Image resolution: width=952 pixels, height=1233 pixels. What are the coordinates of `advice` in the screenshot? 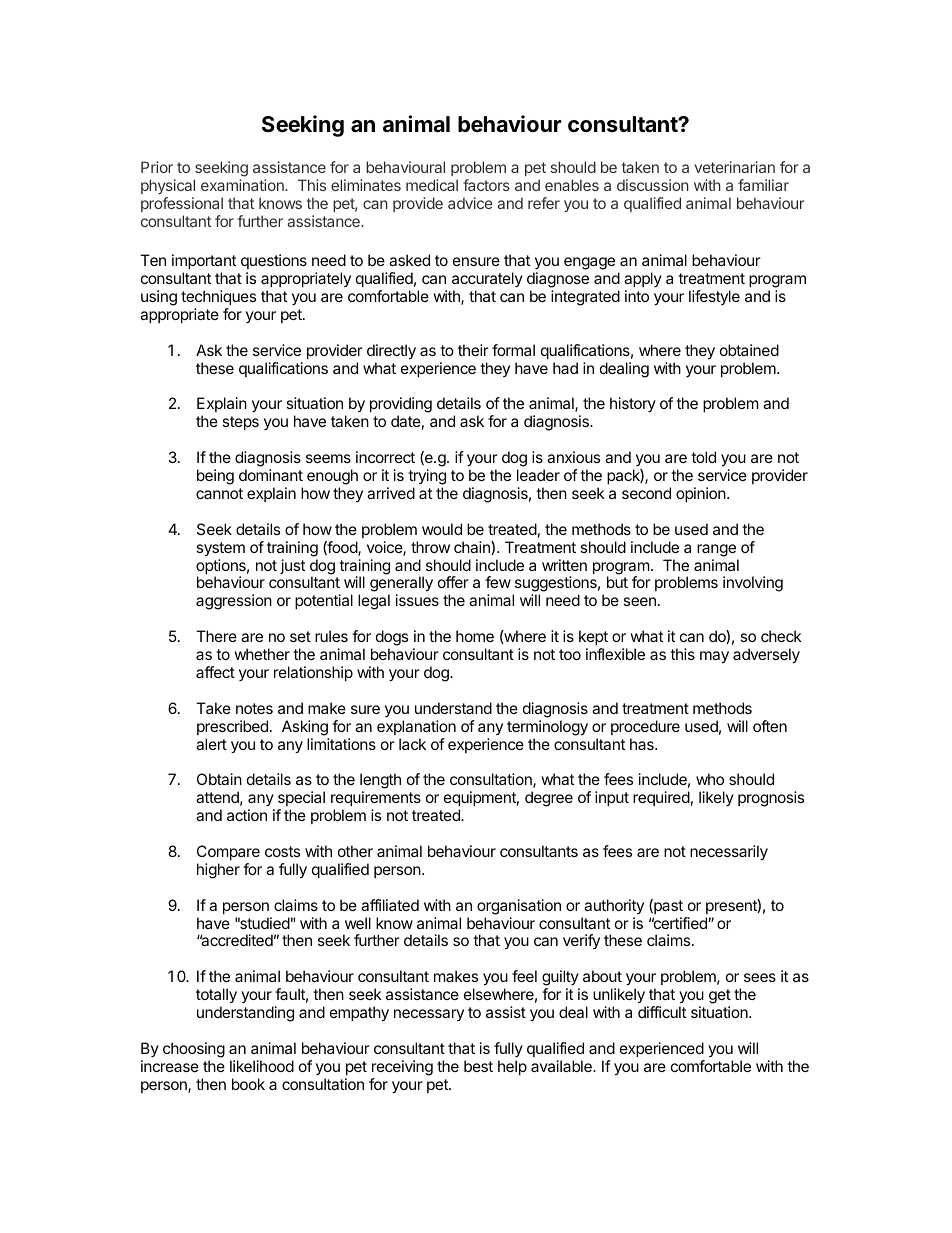 It's located at (470, 203).
